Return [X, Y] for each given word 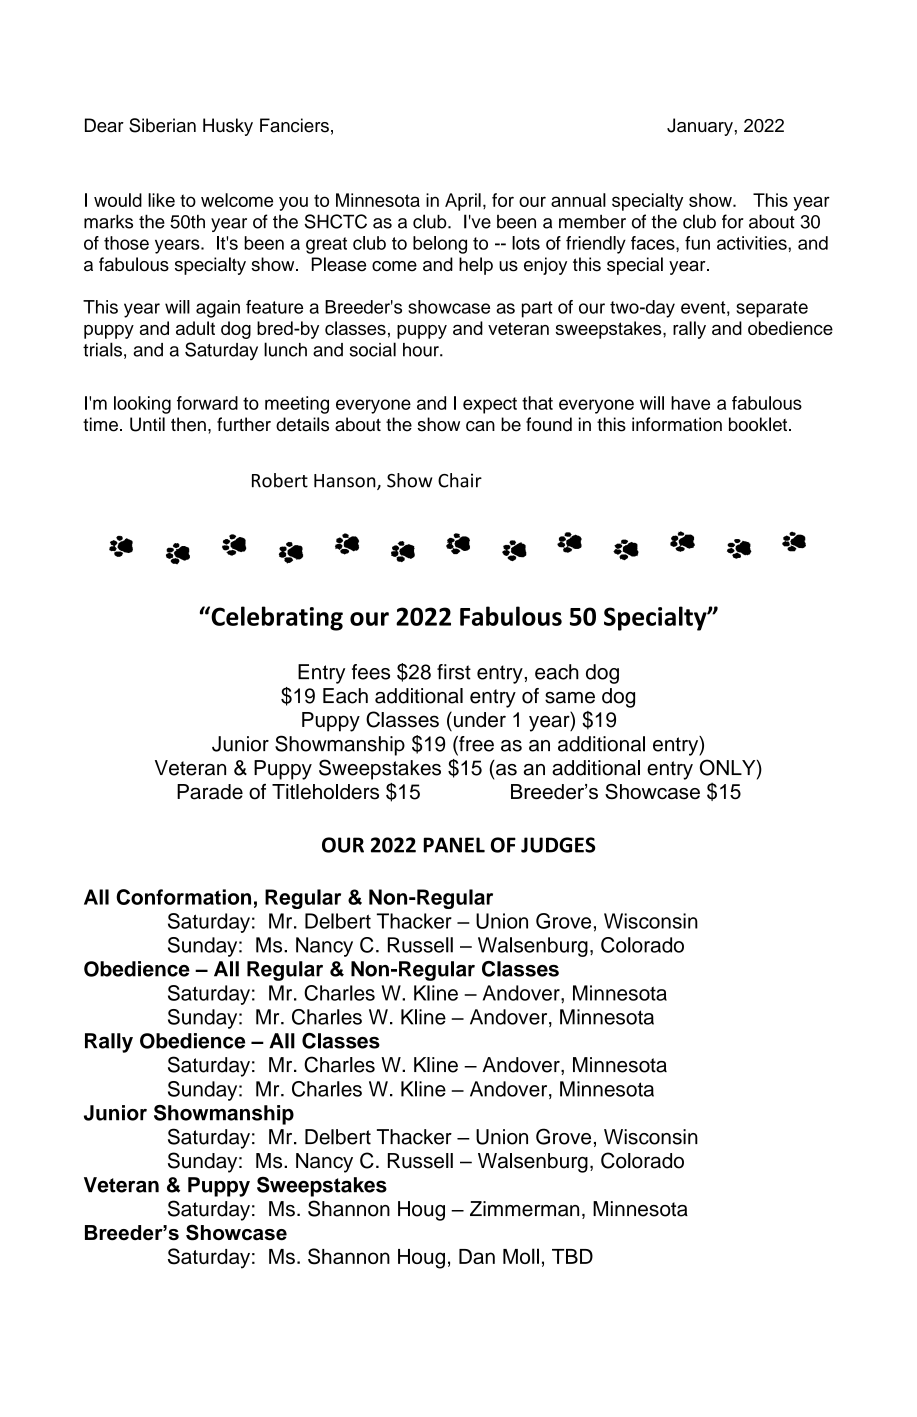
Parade [210, 792]
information [677, 424]
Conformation [183, 897]
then [188, 424]
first [454, 672]
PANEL [454, 845]
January [700, 127]
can [480, 426]
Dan [477, 1256]
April [463, 202]
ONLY [729, 768]
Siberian [162, 125]
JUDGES [558, 845]
